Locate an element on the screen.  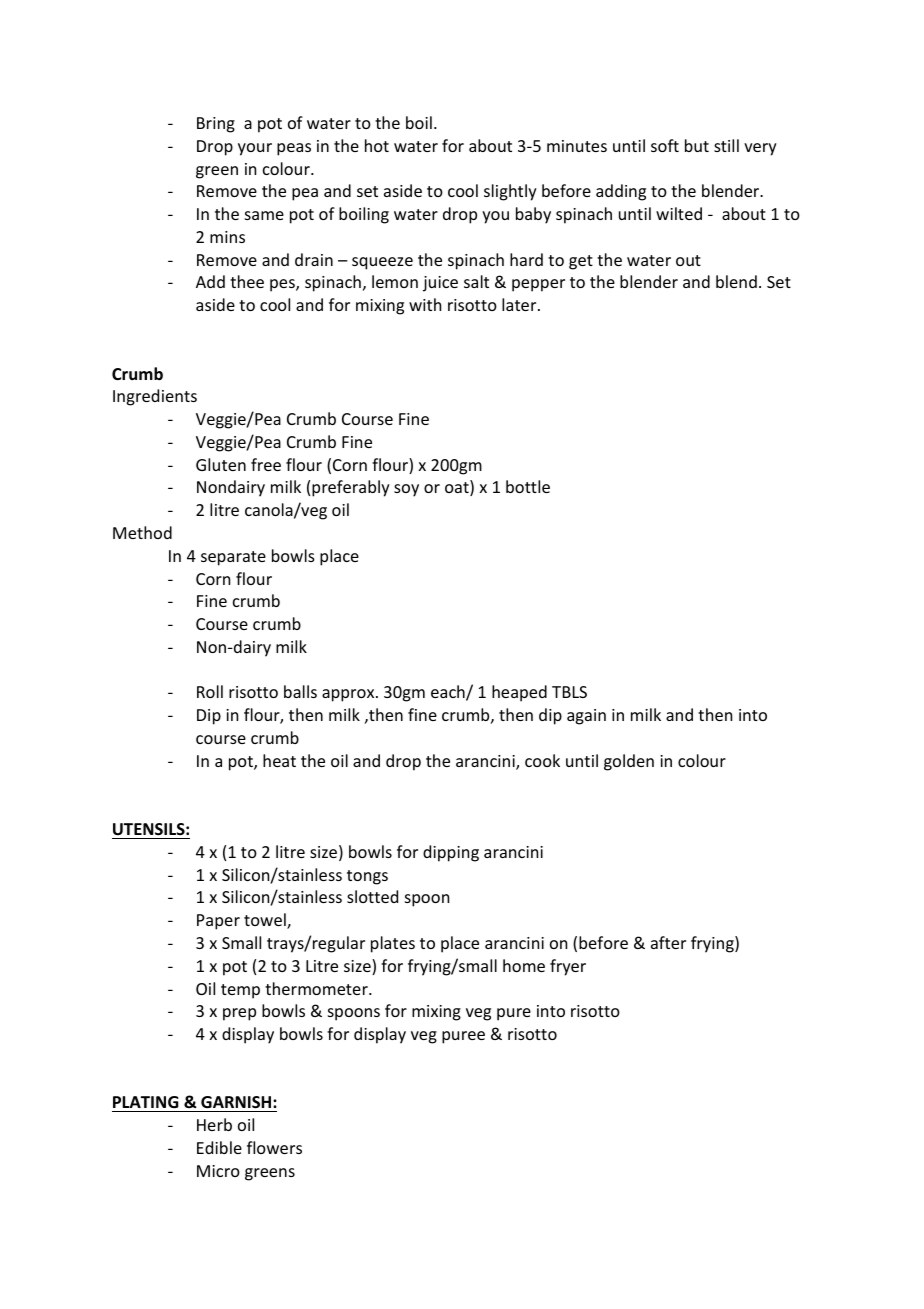
Bring is located at coordinates (216, 125).
